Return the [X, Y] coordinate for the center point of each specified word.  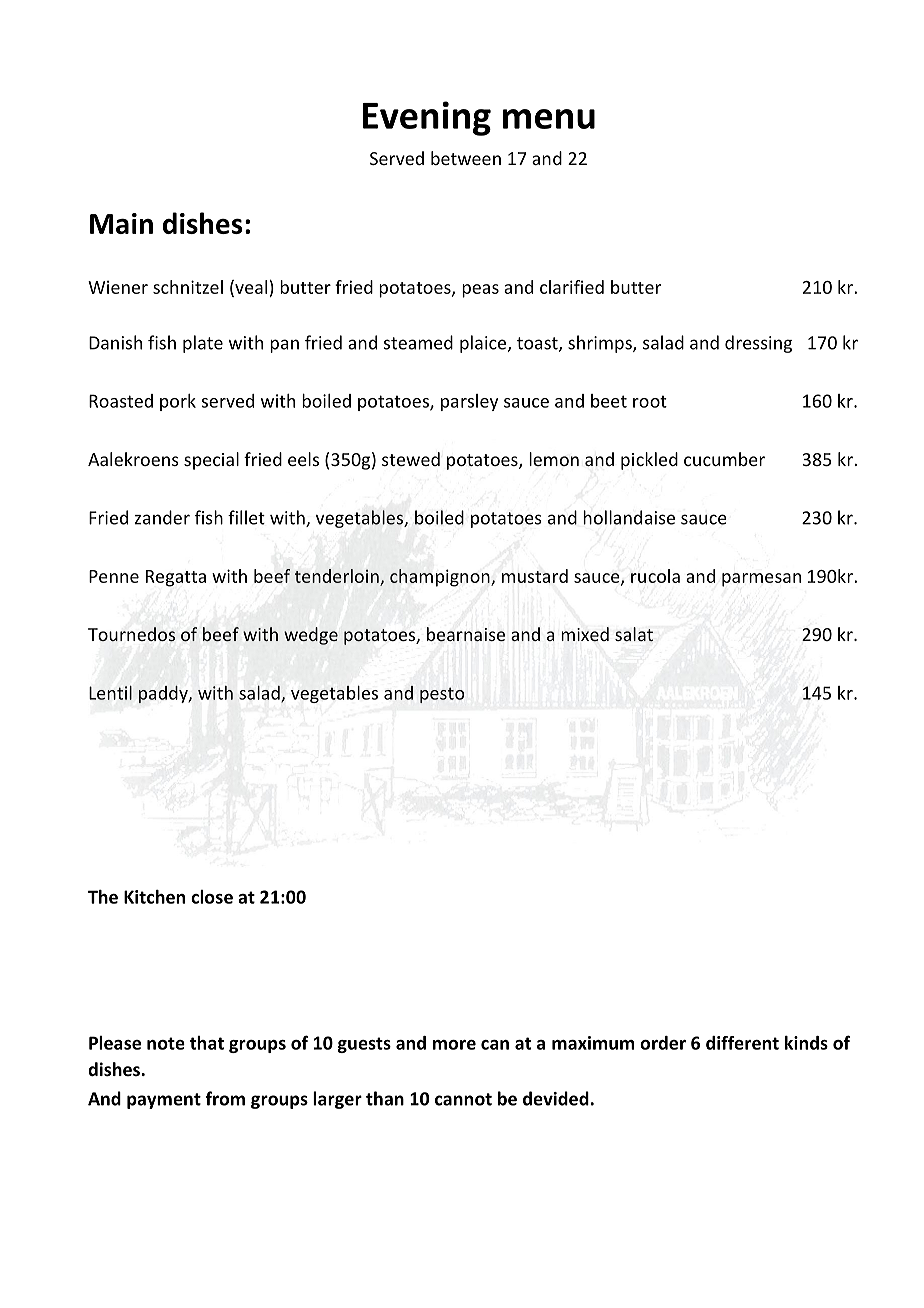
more [454, 1045]
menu [549, 119]
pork [178, 402]
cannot [463, 1099]
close [212, 897]
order [663, 1043]
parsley [469, 402]
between [466, 158]
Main [121, 223]
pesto [442, 695]
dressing [758, 344]
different [742, 1043]
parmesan [761, 580]
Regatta [176, 578]
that [207, 1043]
